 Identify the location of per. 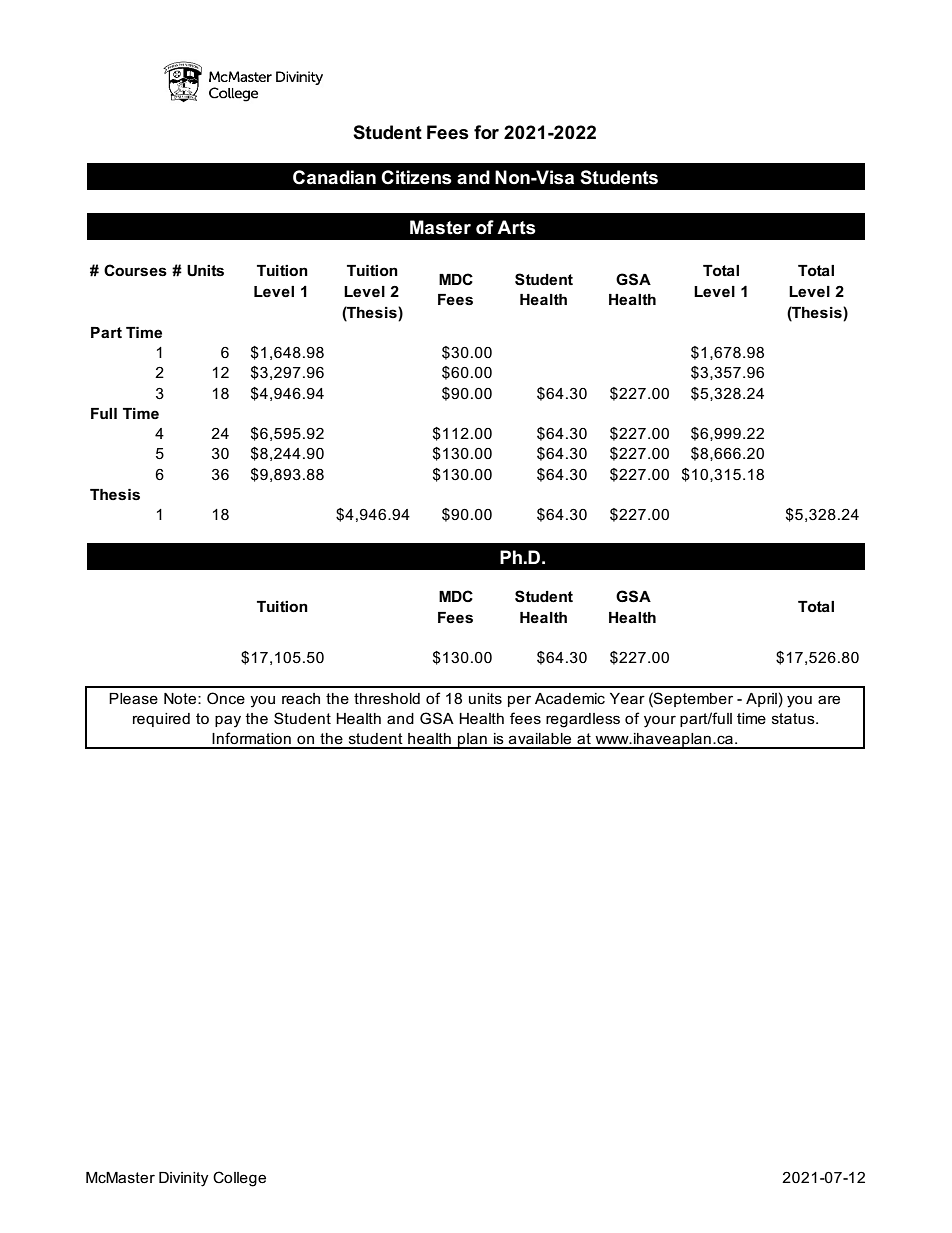
(519, 701).
